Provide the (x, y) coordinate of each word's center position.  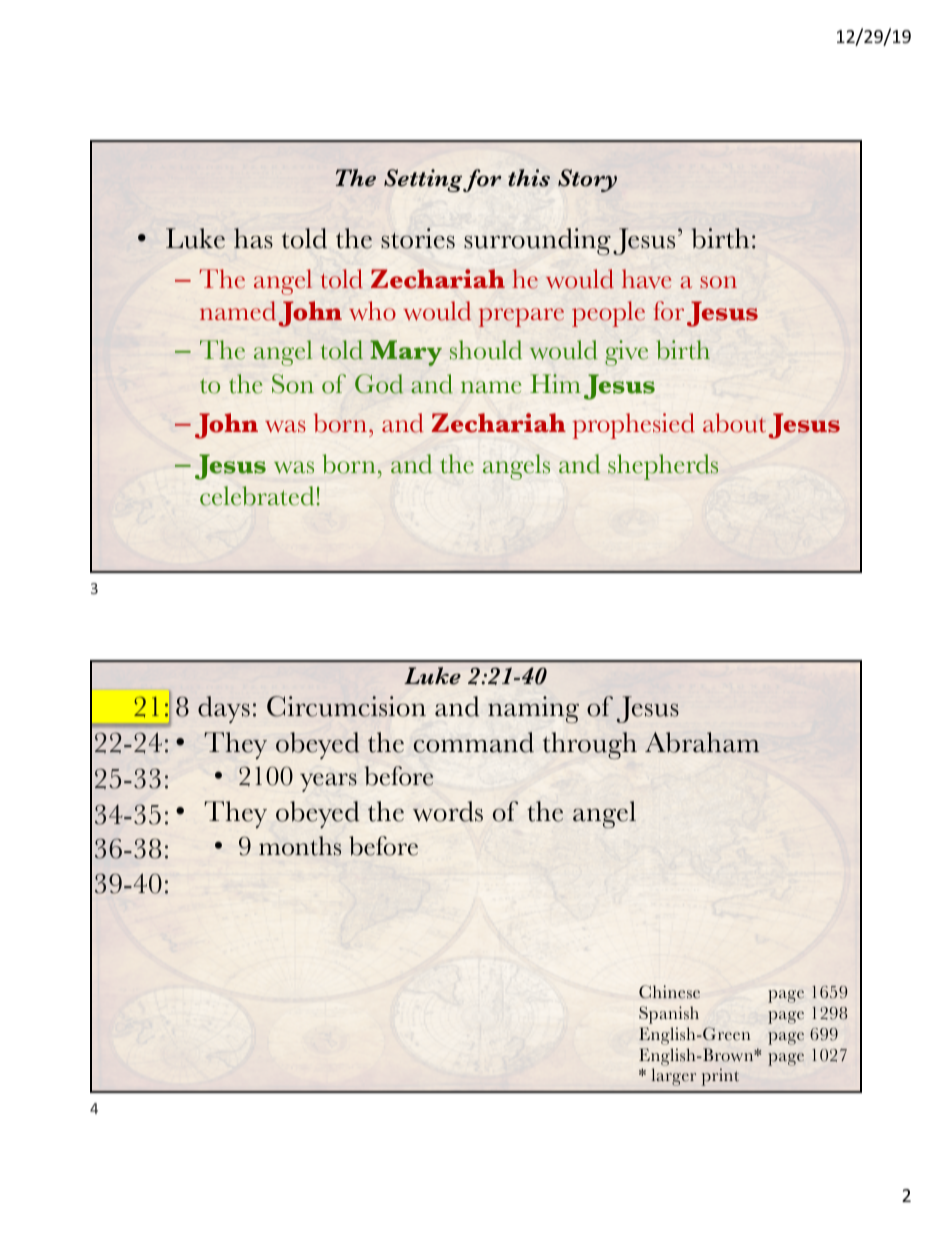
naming (533, 710)
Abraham (702, 742)
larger (673, 1077)
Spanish (669, 1015)
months (300, 846)
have (646, 279)
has (253, 238)
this (529, 178)
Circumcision (346, 706)
